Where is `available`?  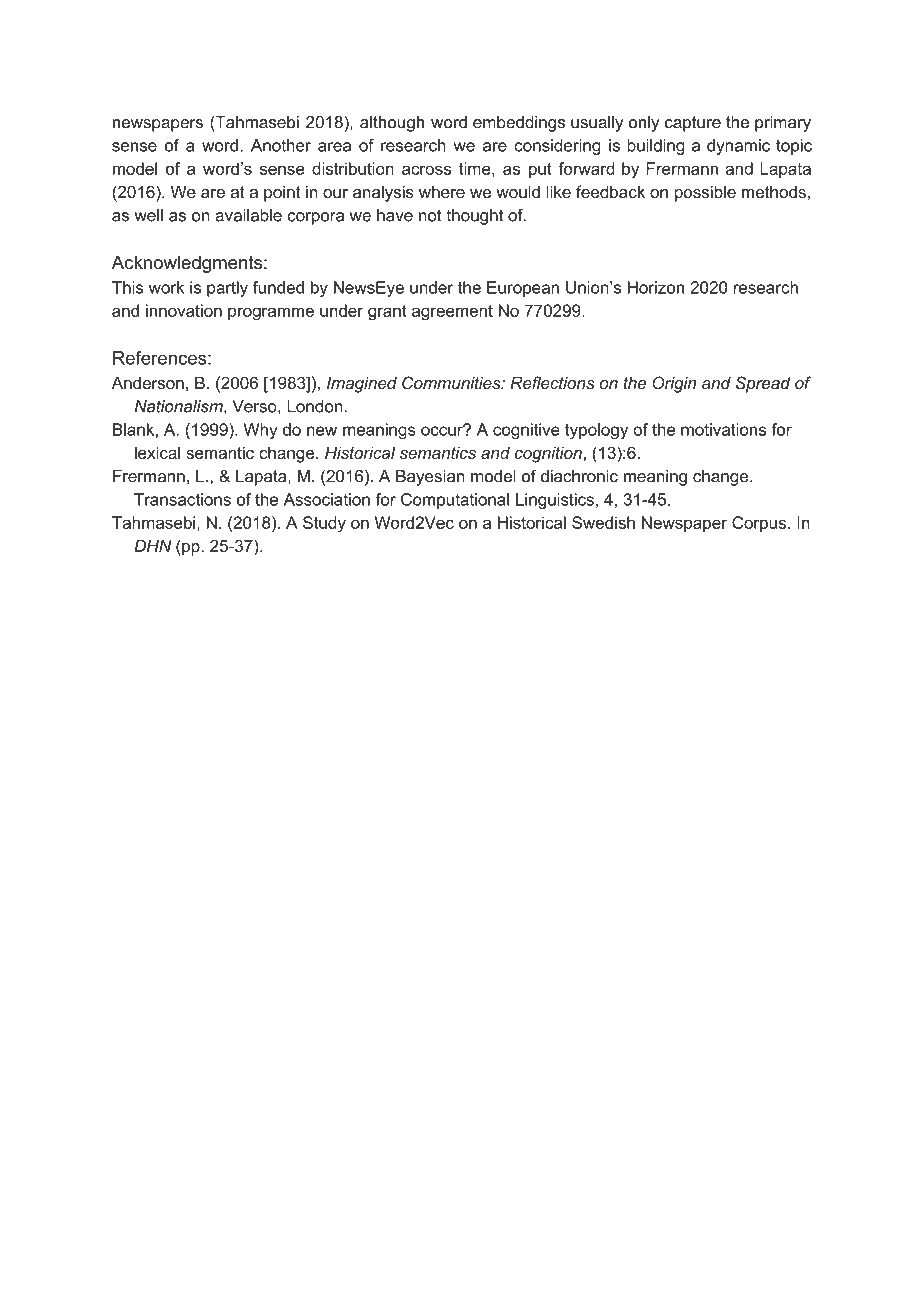
available is located at coordinates (248, 215).
